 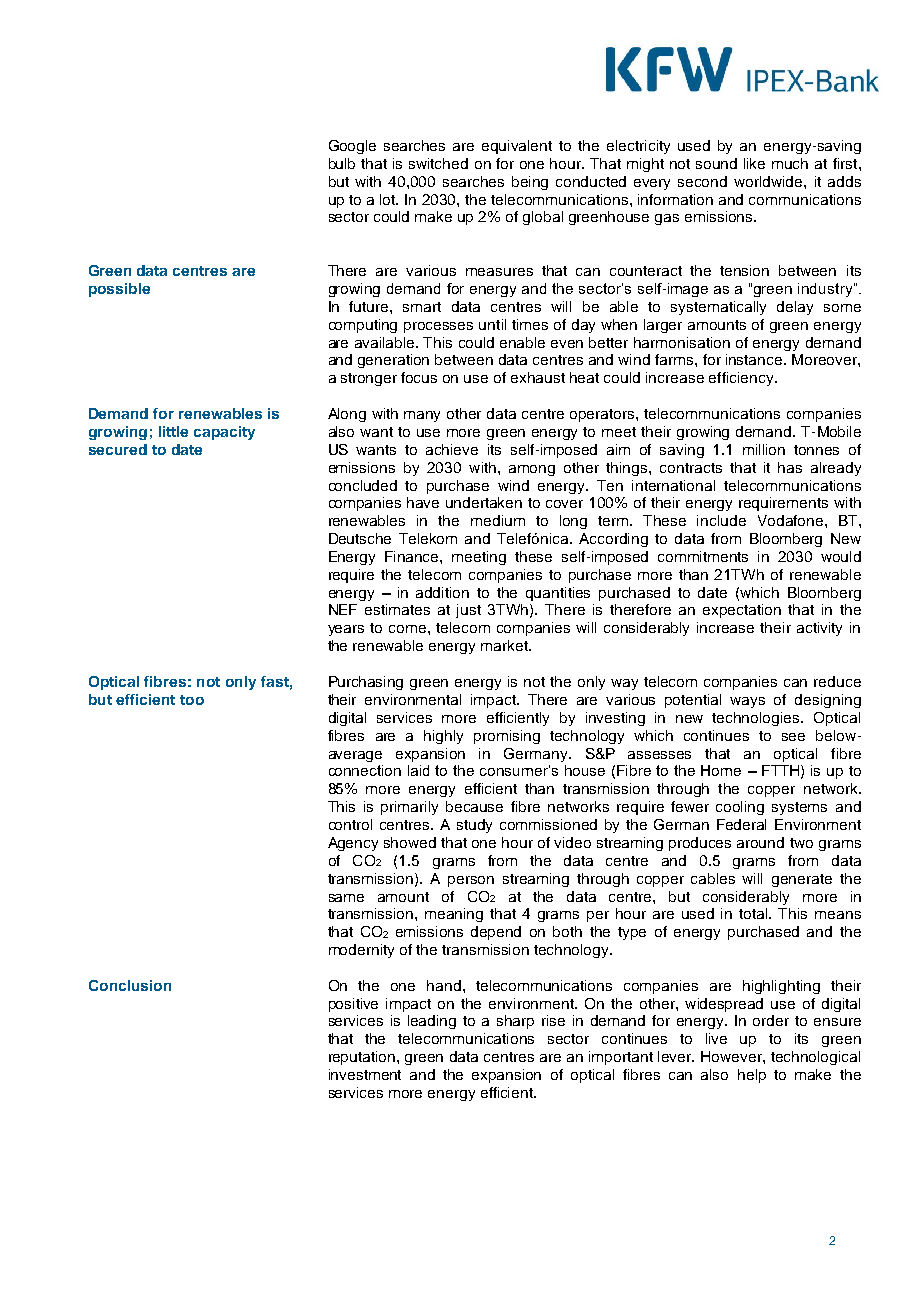 I want to click on switched, so click(x=438, y=163).
